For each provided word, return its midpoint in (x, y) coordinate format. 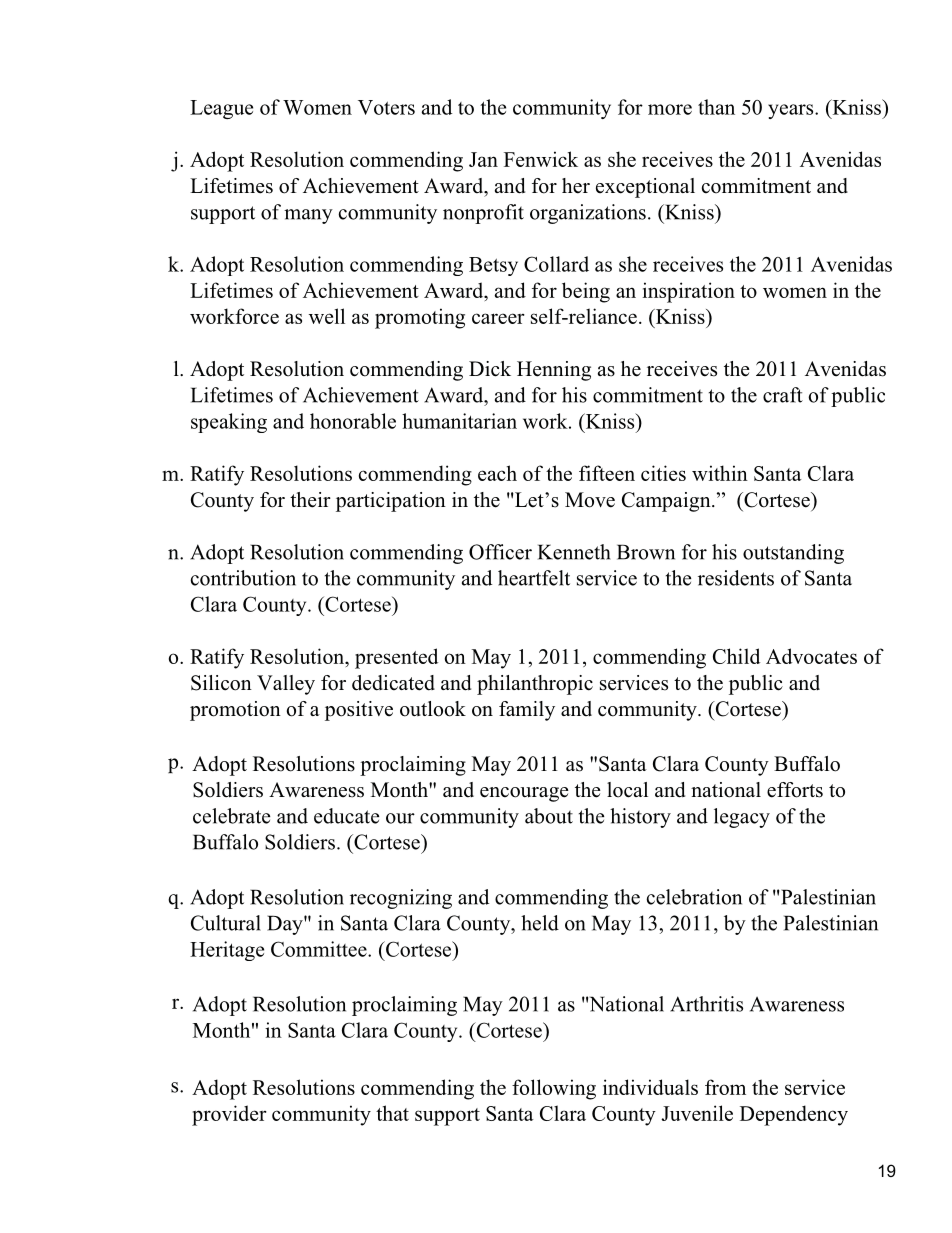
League (221, 109)
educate (346, 816)
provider (229, 1115)
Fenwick (541, 159)
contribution (243, 578)
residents (736, 578)
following (554, 1089)
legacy (742, 818)
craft (783, 395)
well (327, 316)
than (716, 107)
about (549, 816)
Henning (554, 371)
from (725, 1087)
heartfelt (534, 578)
